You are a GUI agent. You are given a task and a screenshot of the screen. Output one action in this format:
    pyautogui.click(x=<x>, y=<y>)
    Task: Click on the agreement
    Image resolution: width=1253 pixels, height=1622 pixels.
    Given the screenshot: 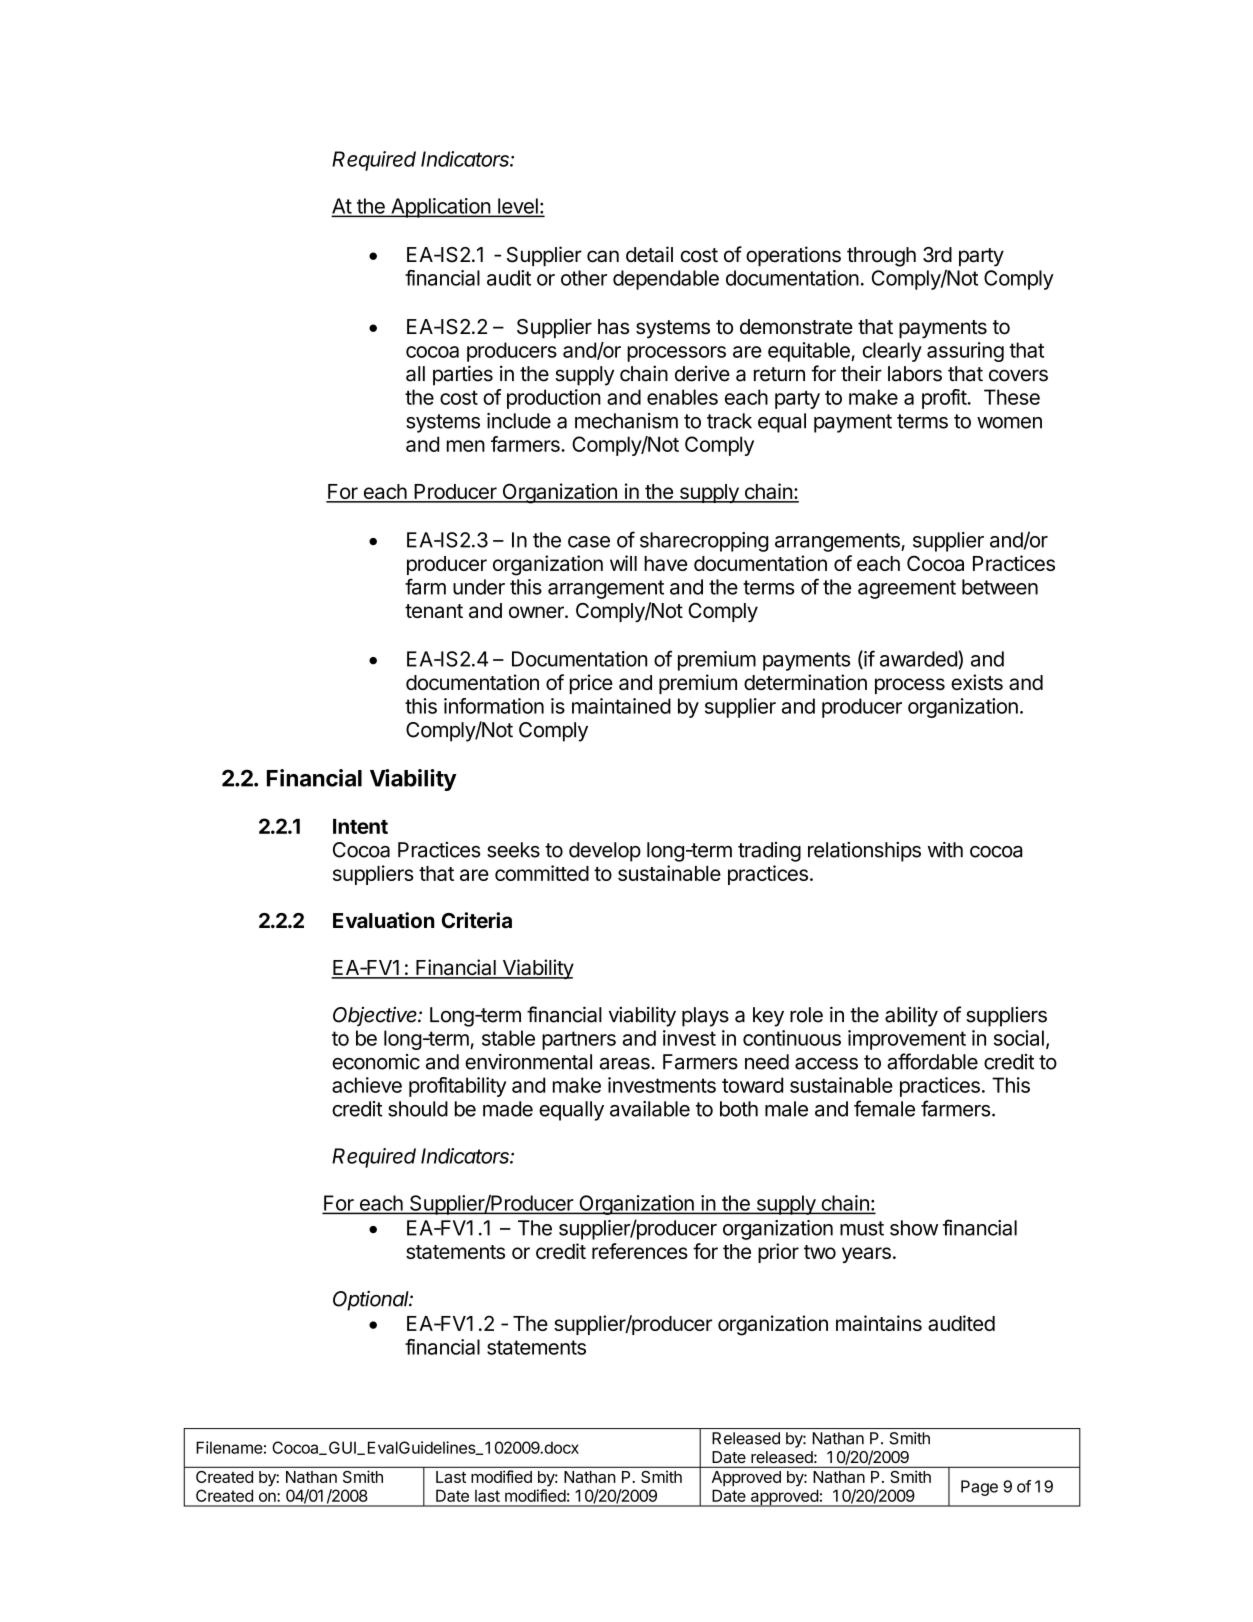 What is the action you would take?
    pyautogui.click(x=907, y=589)
